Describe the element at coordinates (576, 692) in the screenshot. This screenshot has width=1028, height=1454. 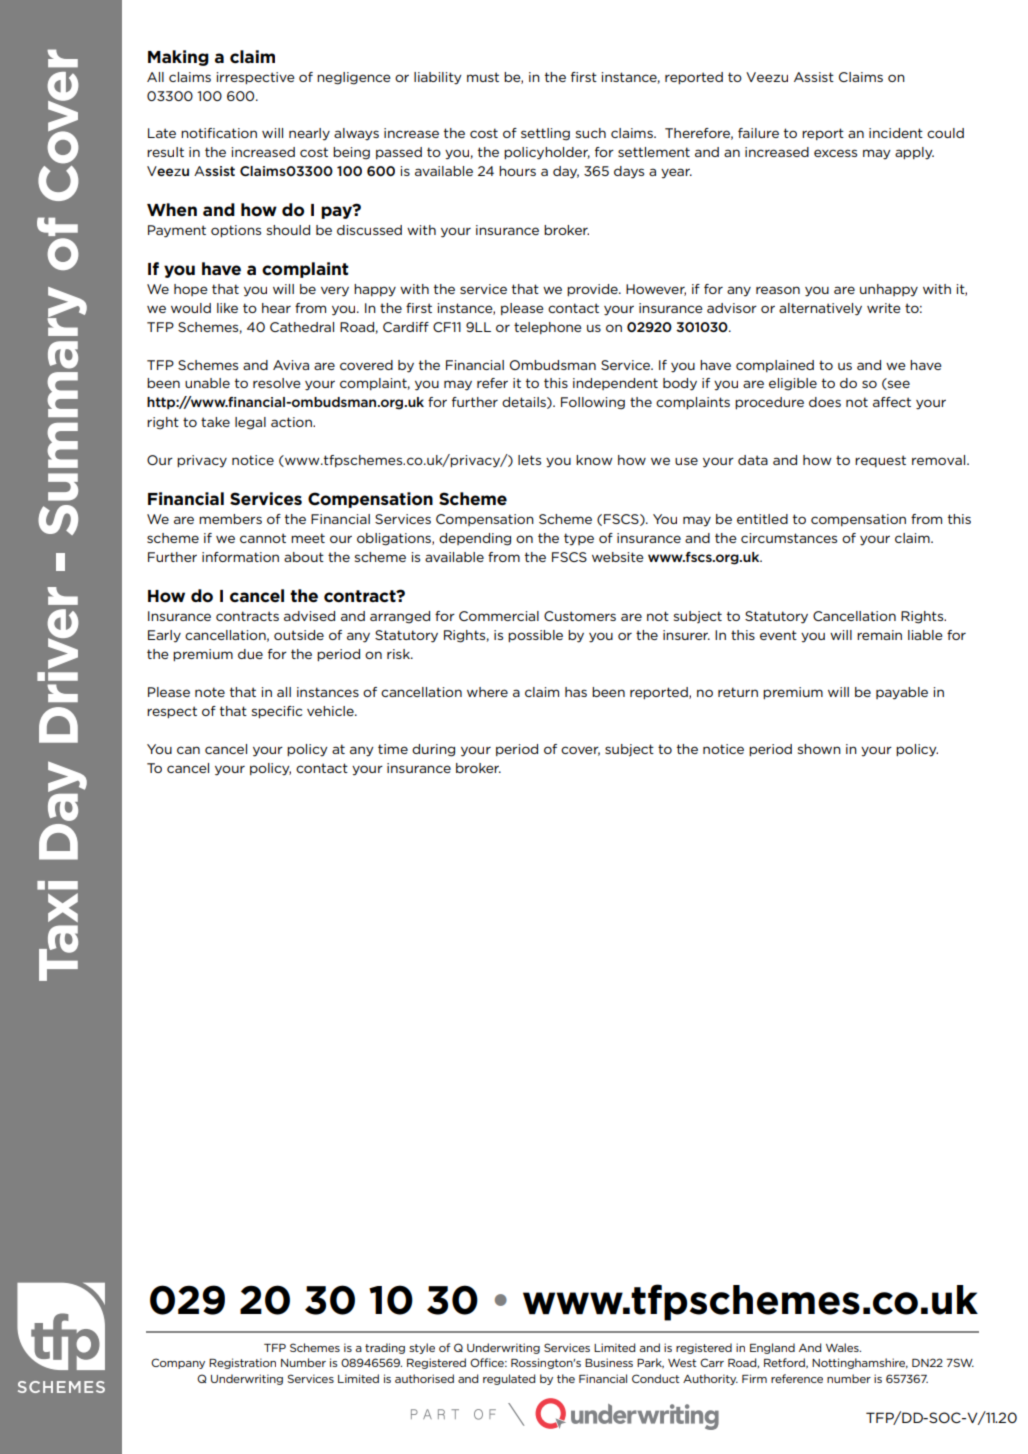
I see `has` at that location.
